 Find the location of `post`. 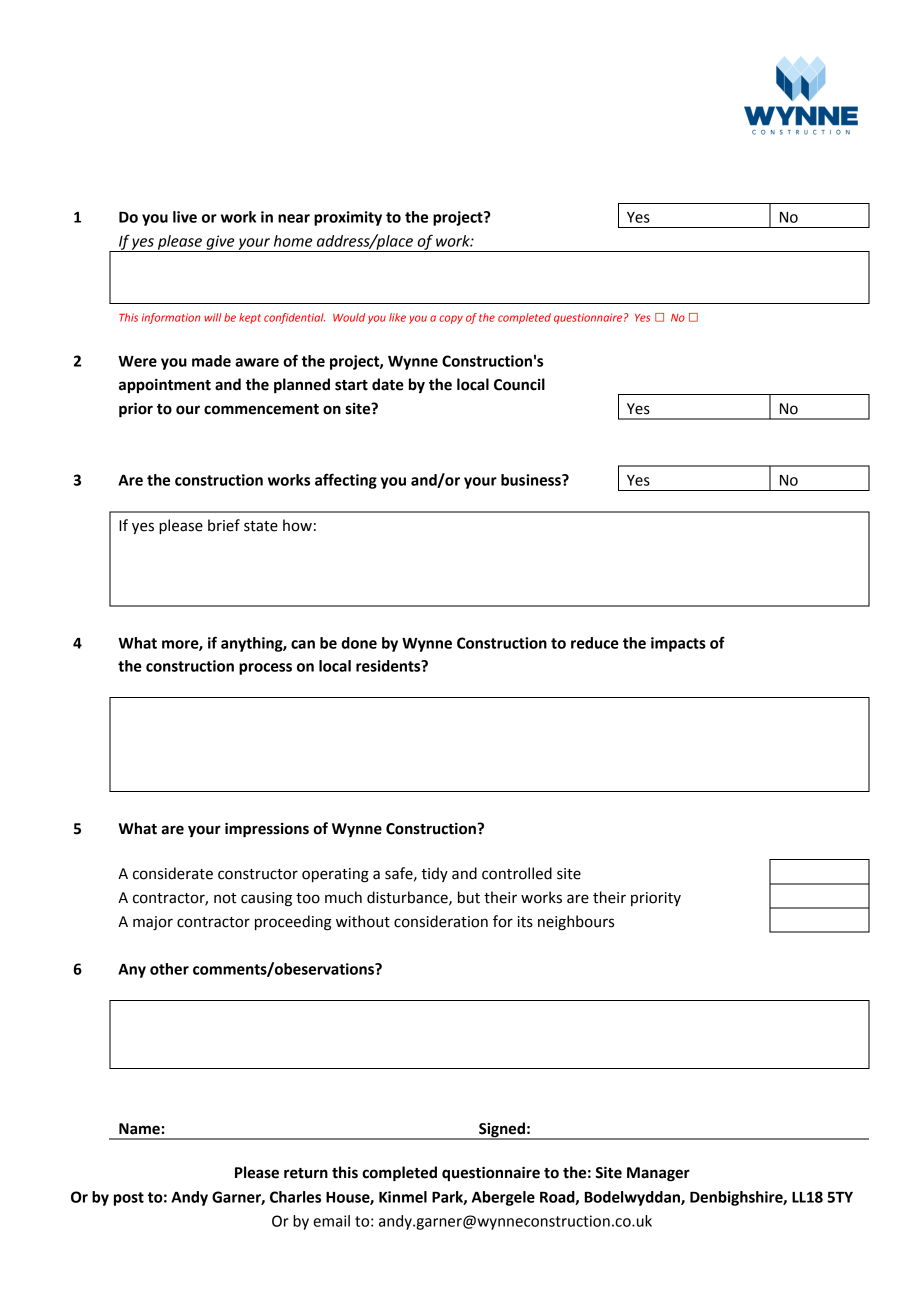

post is located at coordinates (129, 1199).
